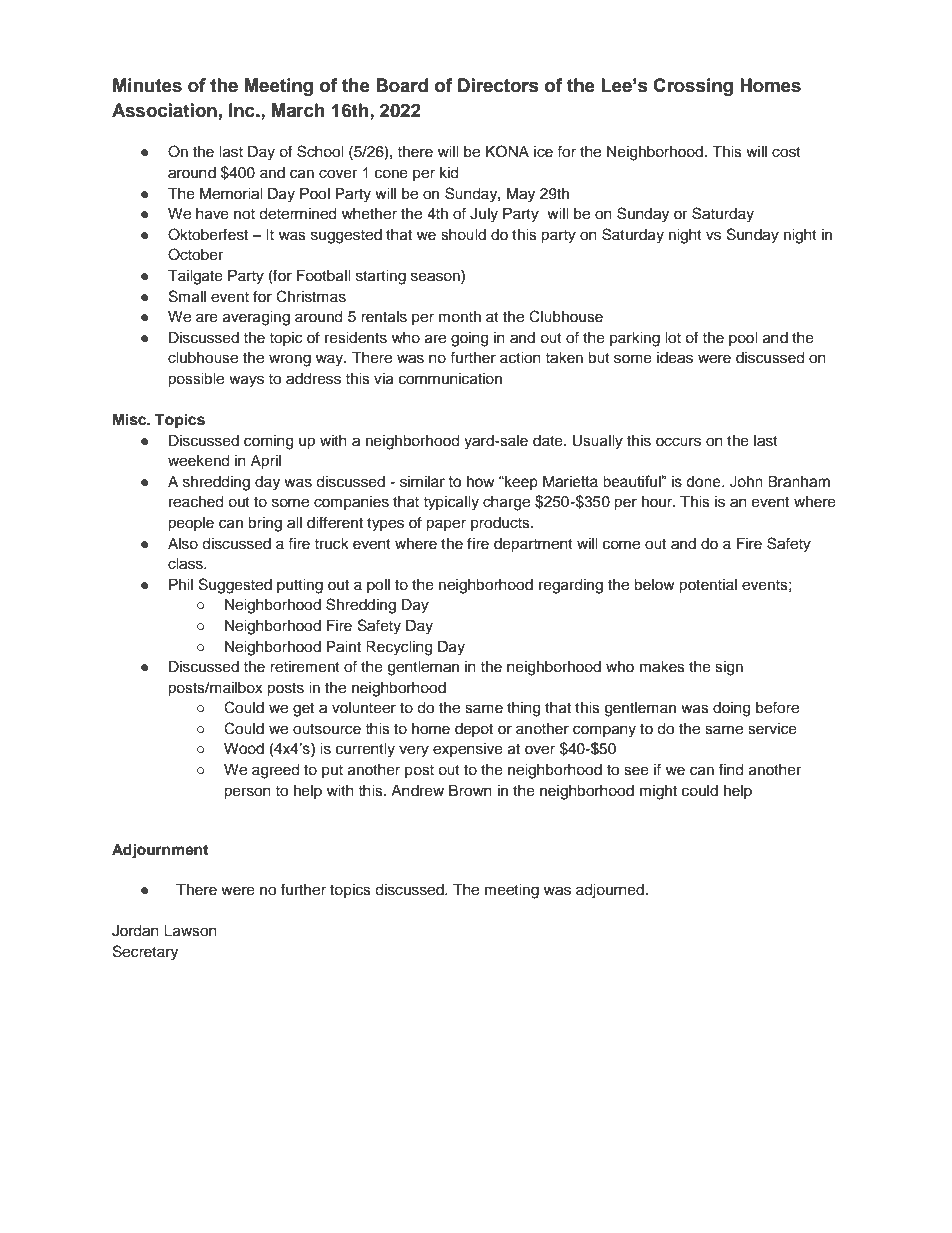 The width and height of the page is (952, 1233). I want to click on might, so click(658, 792).
